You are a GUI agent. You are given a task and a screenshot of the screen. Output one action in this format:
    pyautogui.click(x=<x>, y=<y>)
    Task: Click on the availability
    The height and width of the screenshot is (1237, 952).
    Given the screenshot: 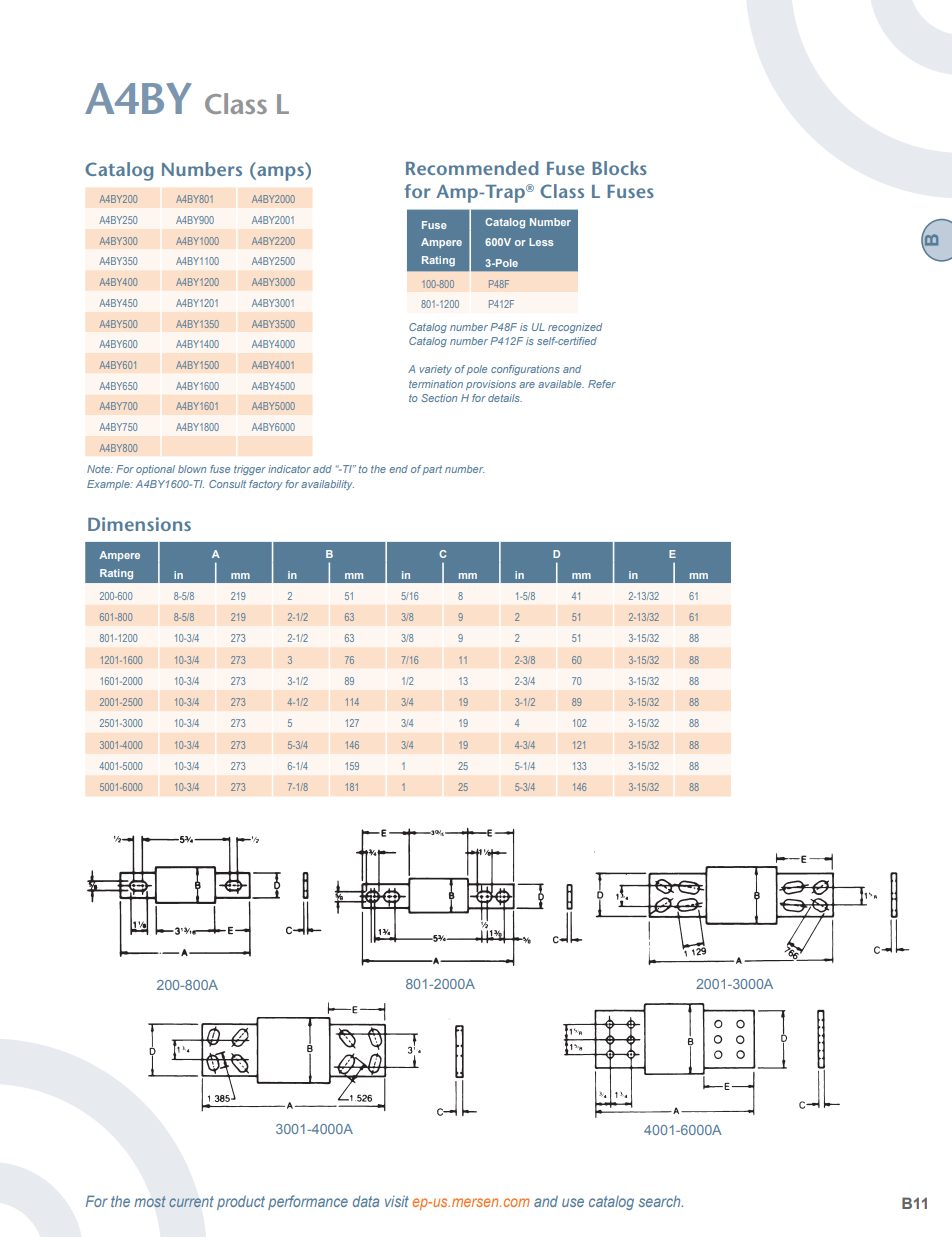 What is the action you would take?
    pyautogui.click(x=327, y=485)
